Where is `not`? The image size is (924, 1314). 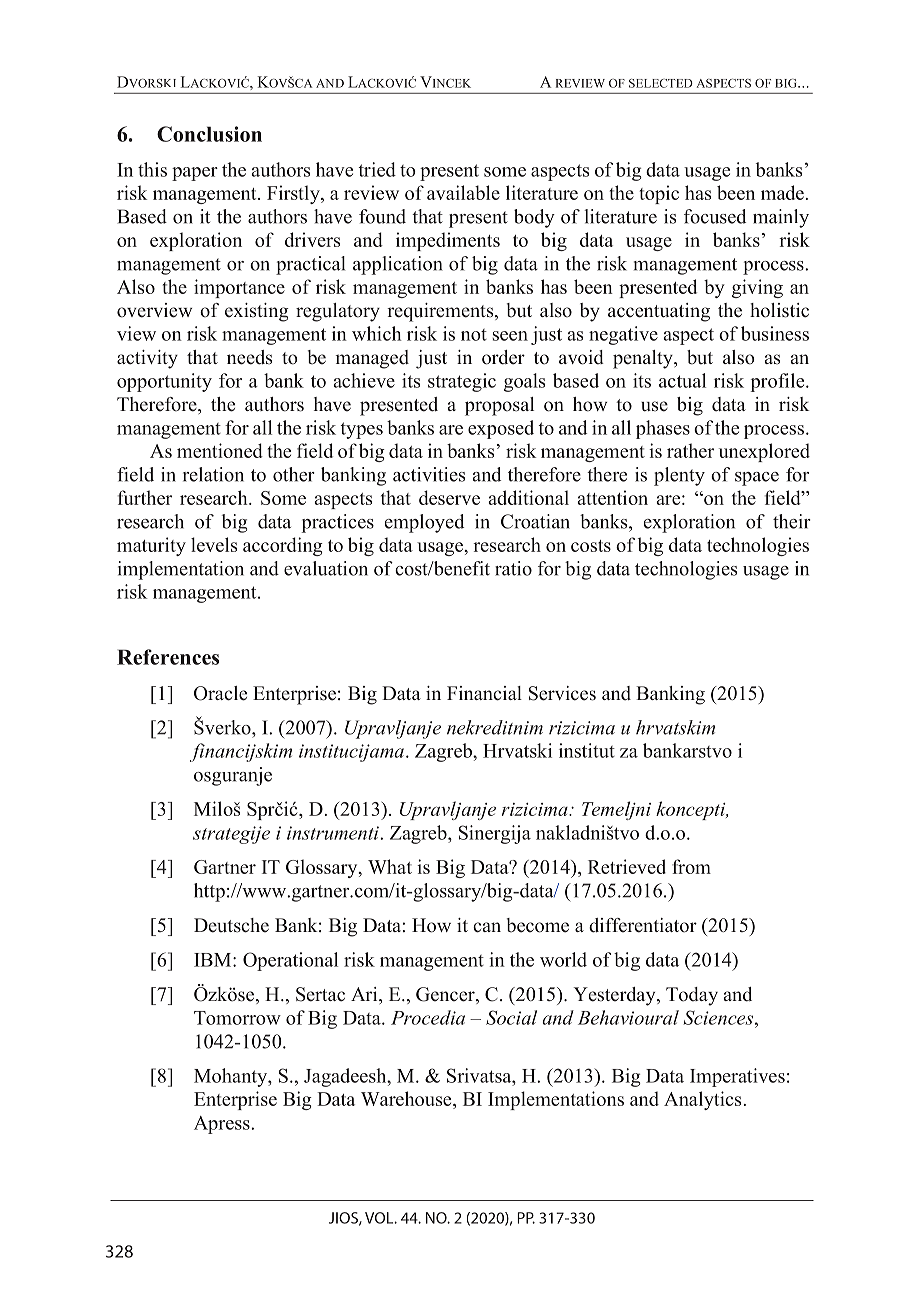
not is located at coordinates (474, 335).
